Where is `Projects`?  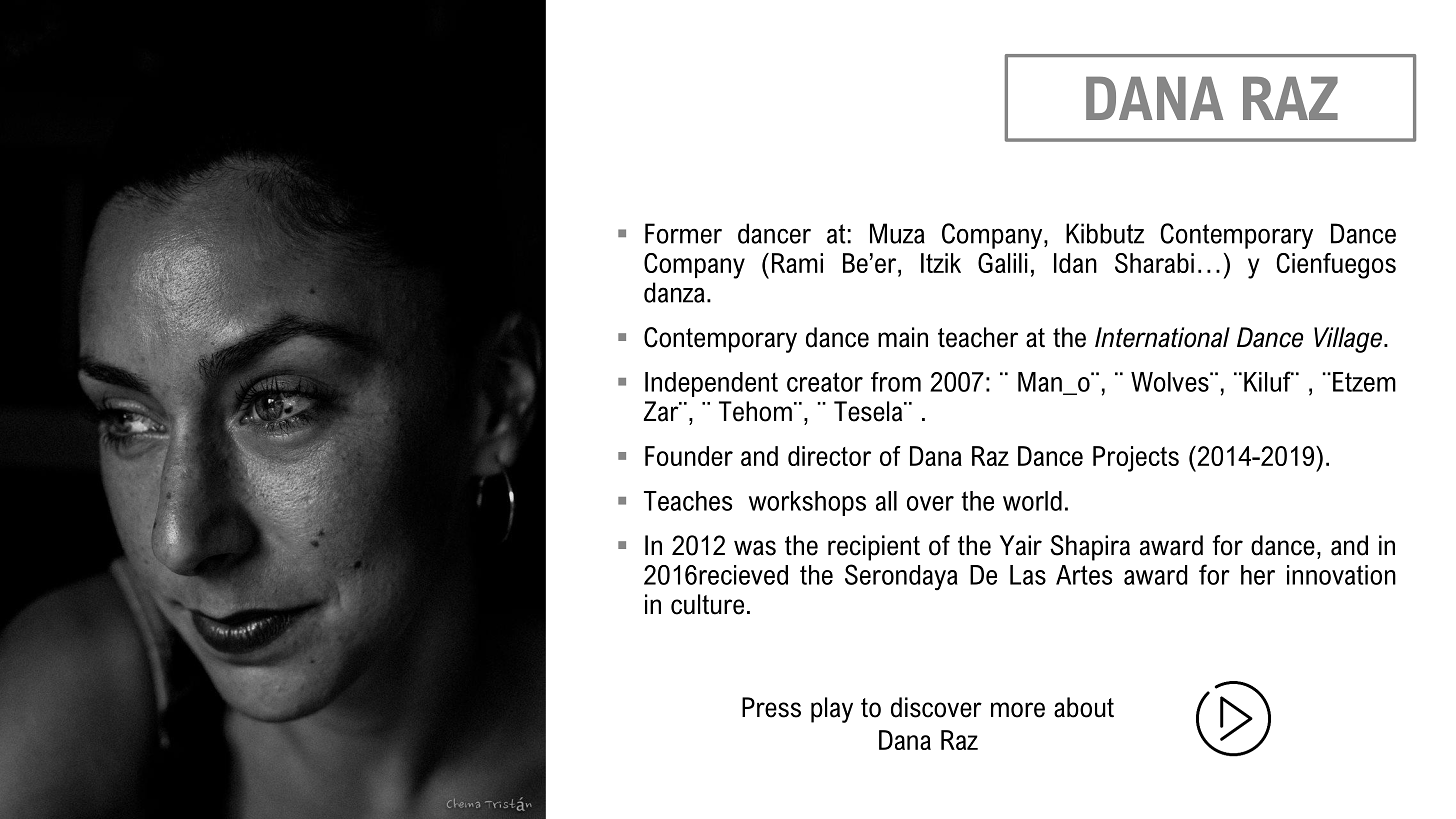 Projects is located at coordinates (1136, 459).
